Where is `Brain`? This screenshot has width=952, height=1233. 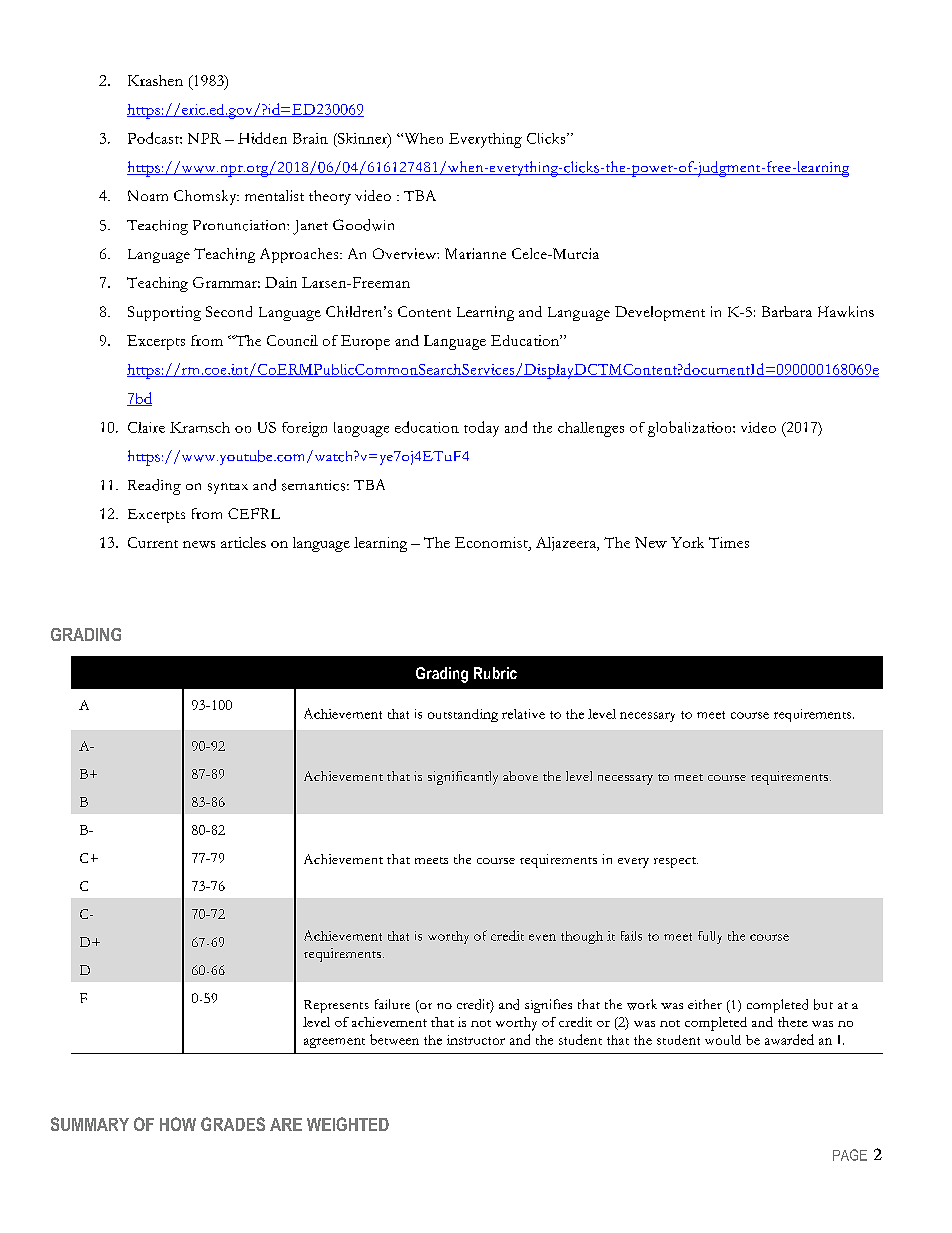
Brain is located at coordinates (310, 138).
